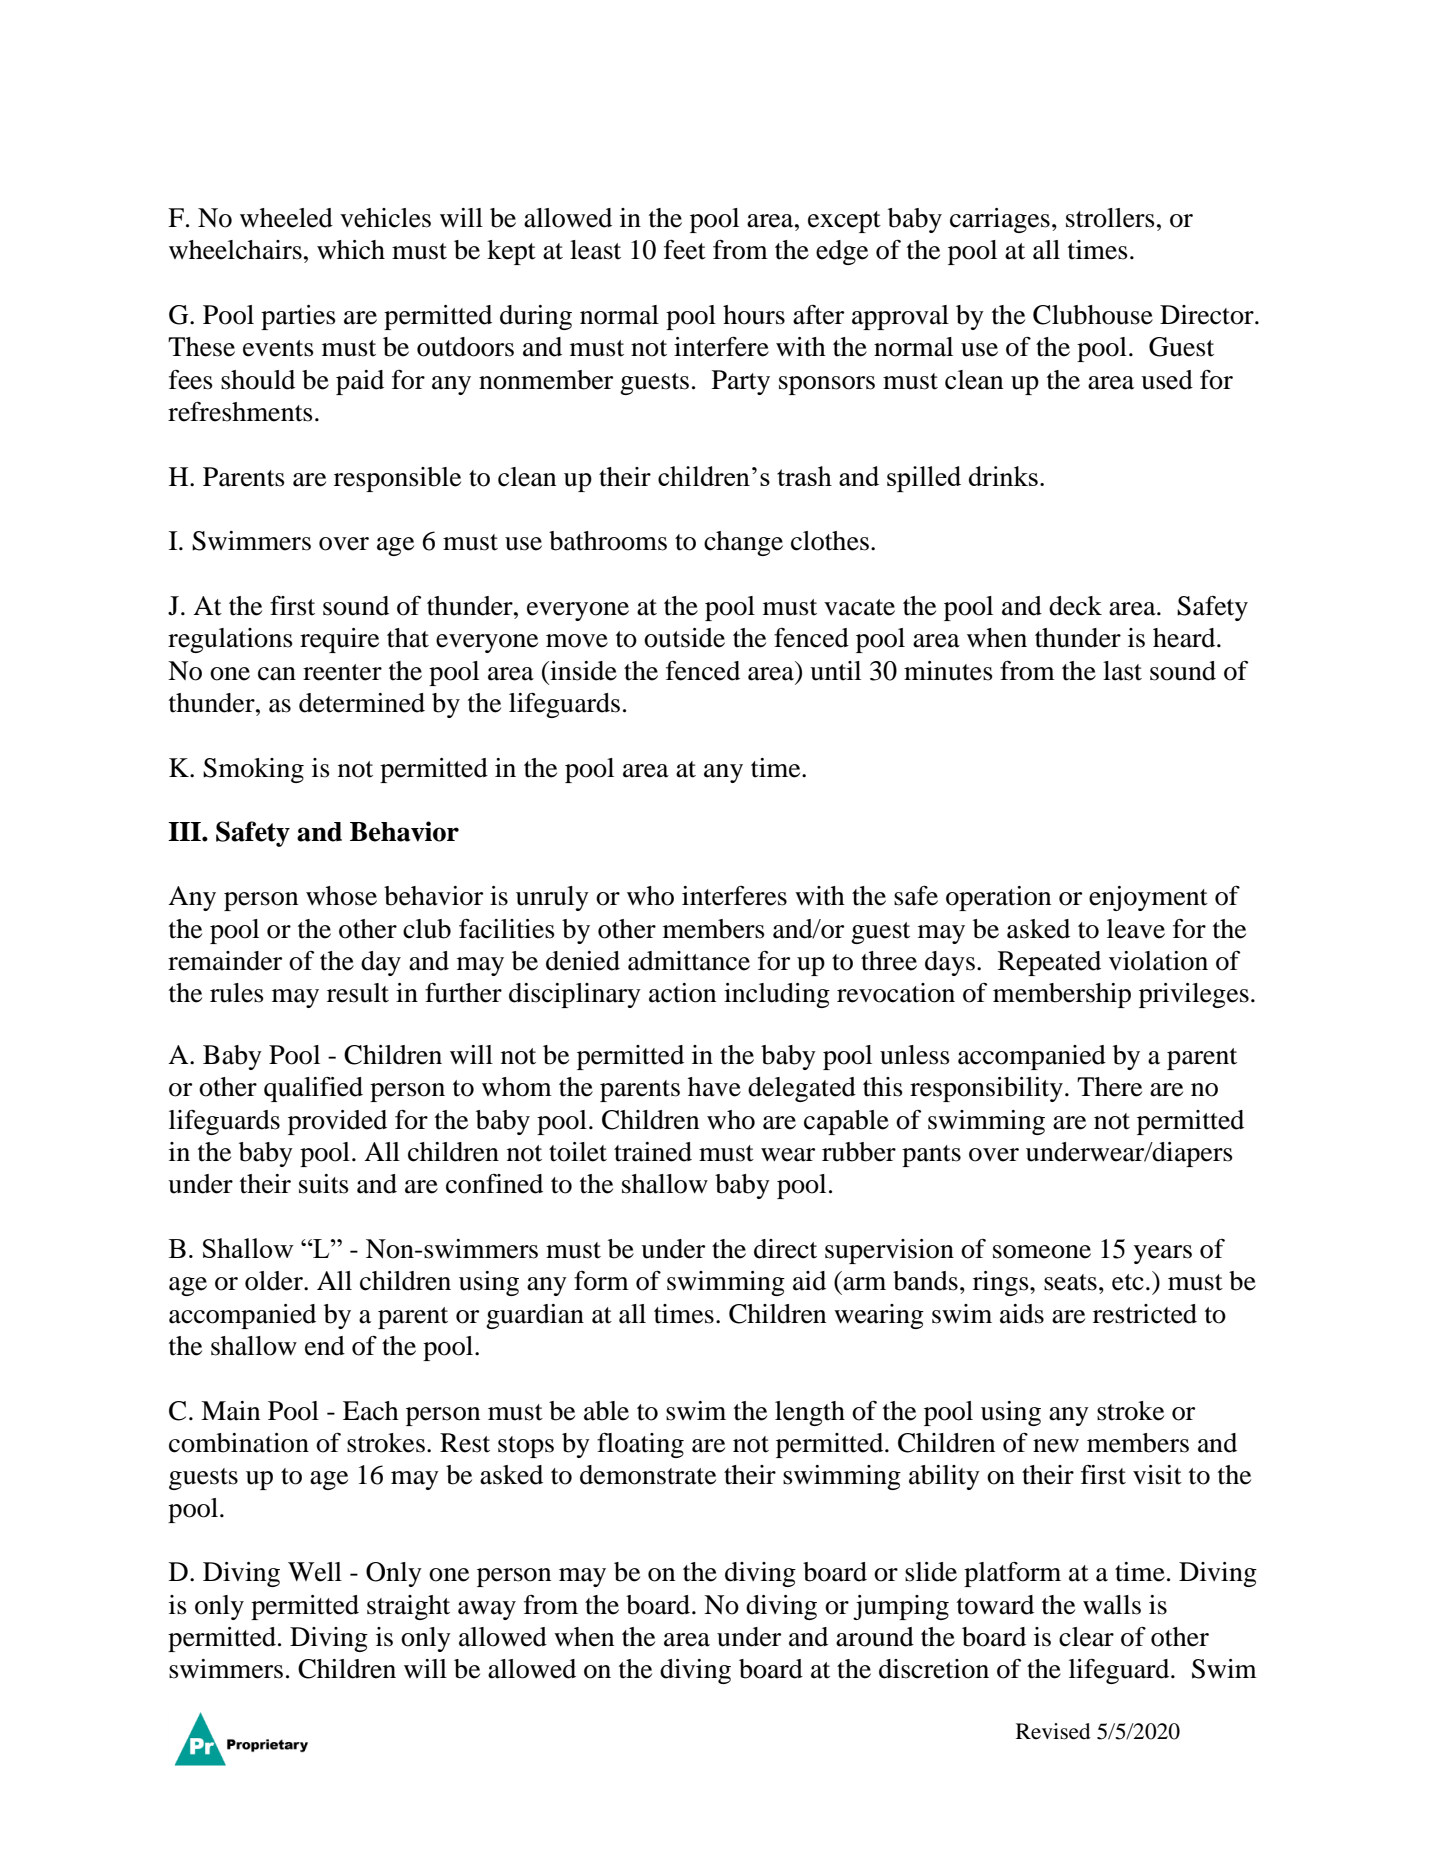  Describe the element at coordinates (1122, 671) in the image. I see `last` at that location.
